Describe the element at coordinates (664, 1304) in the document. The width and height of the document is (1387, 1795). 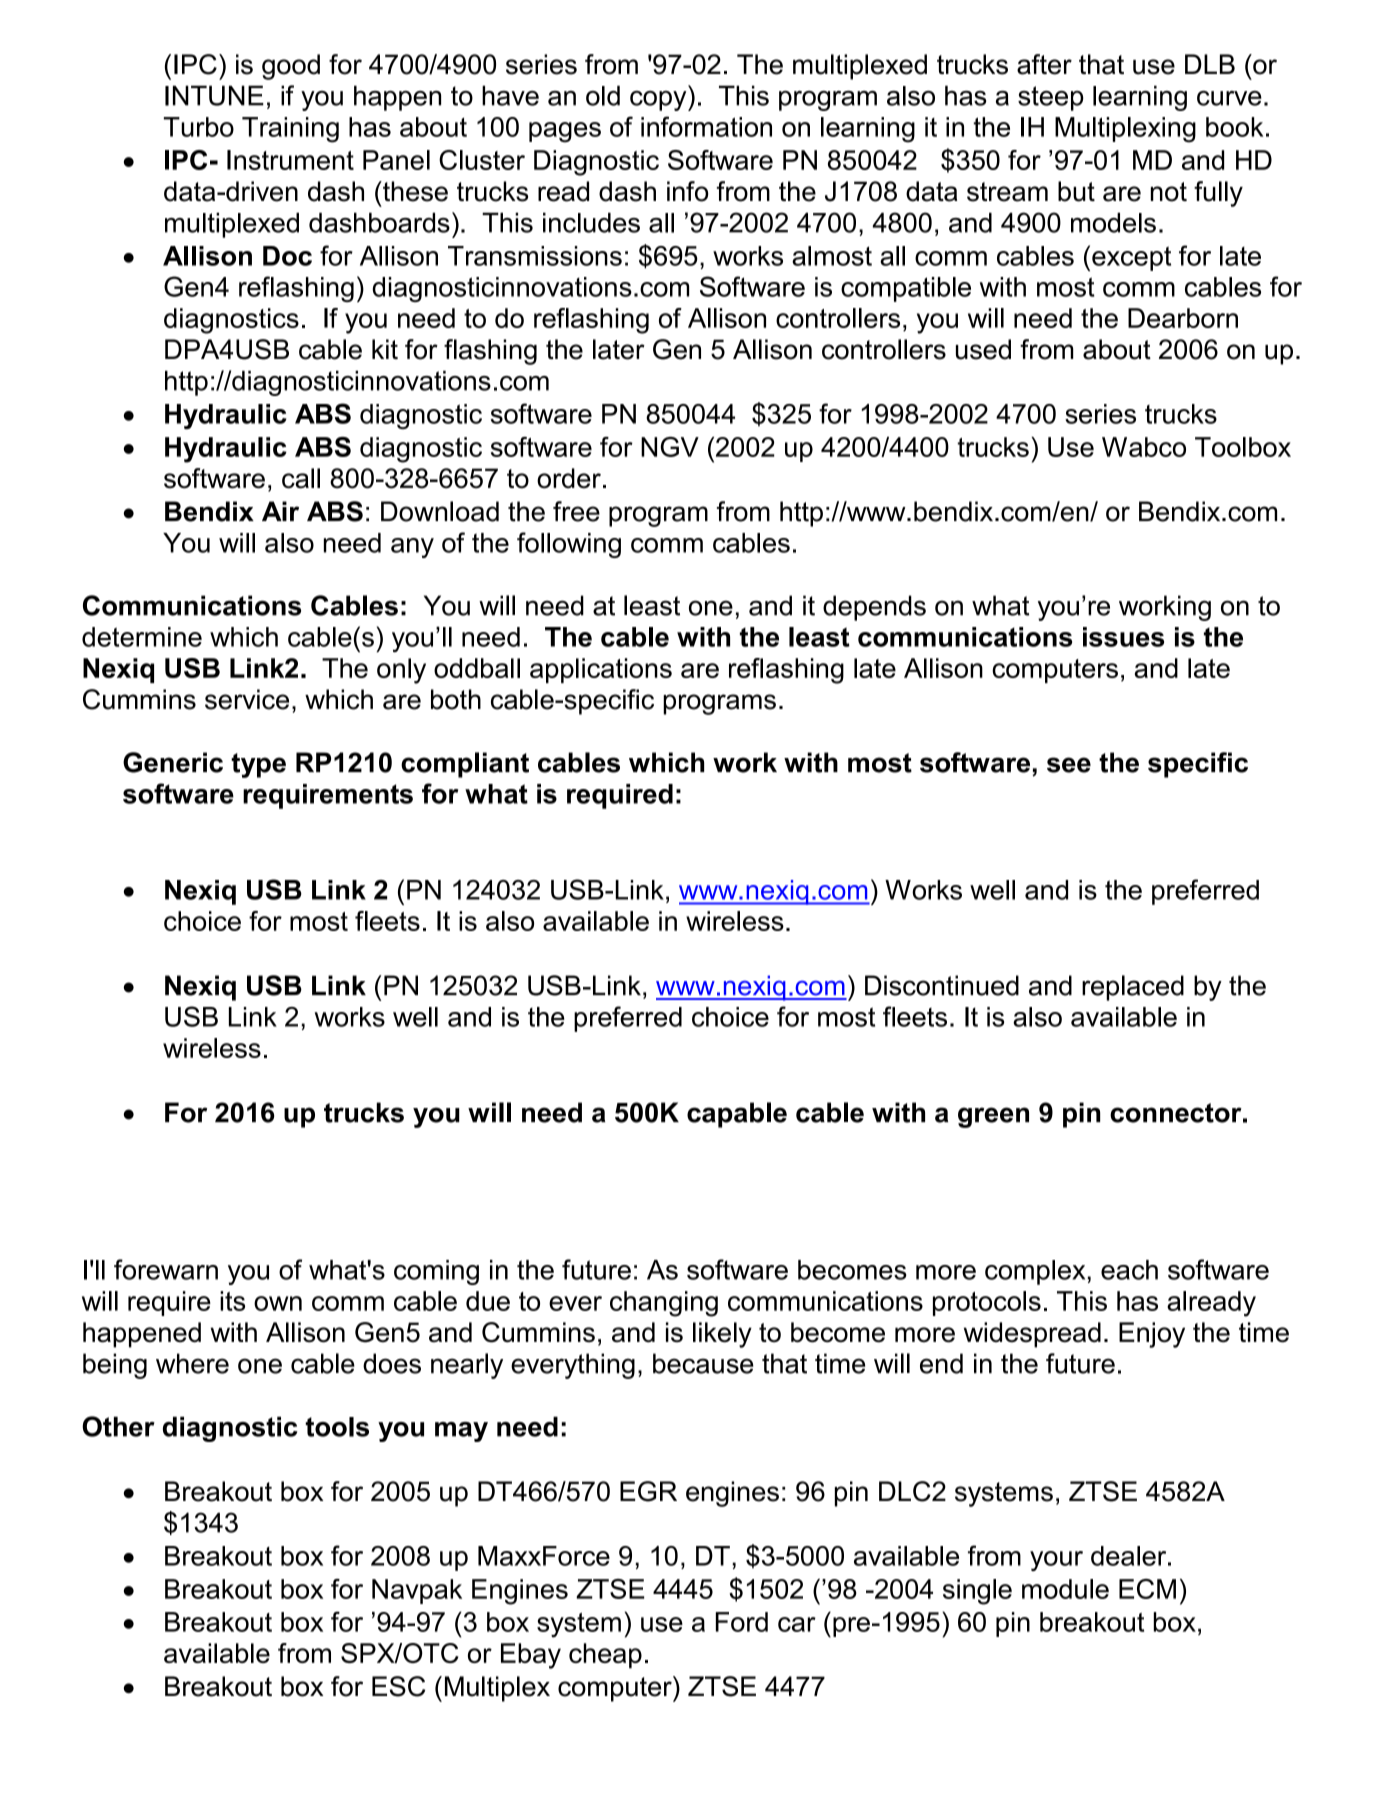
I see `changing` at that location.
